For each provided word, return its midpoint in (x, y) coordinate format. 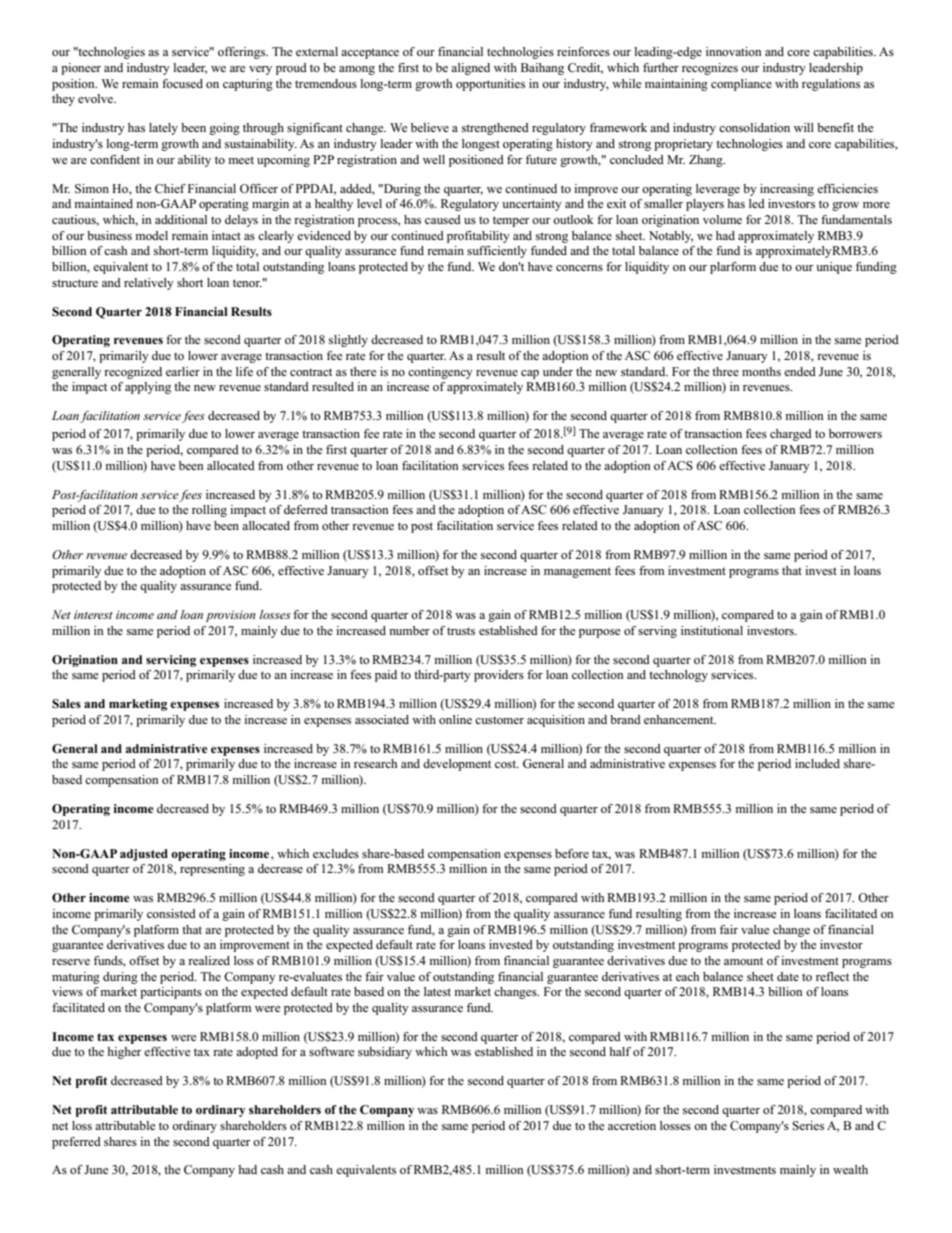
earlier (183, 371)
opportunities (490, 85)
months (761, 371)
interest (93, 614)
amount (743, 961)
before (572, 853)
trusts (461, 631)
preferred (76, 1143)
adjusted (144, 855)
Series (808, 1125)
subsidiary (385, 1053)
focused (182, 83)
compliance (741, 85)
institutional (712, 630)
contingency (440, 373)
